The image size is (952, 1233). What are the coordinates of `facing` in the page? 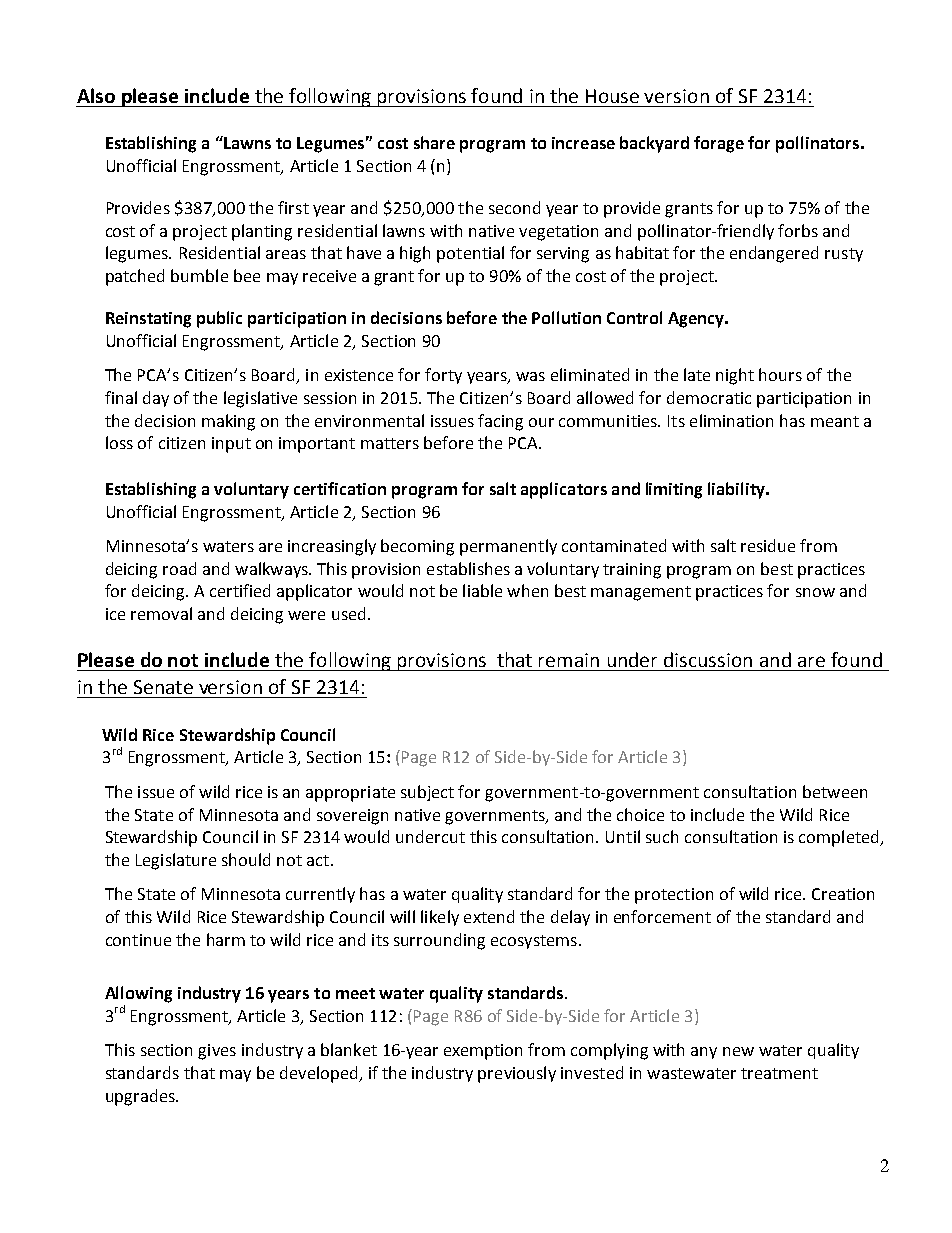 It's located at (500, 422).
